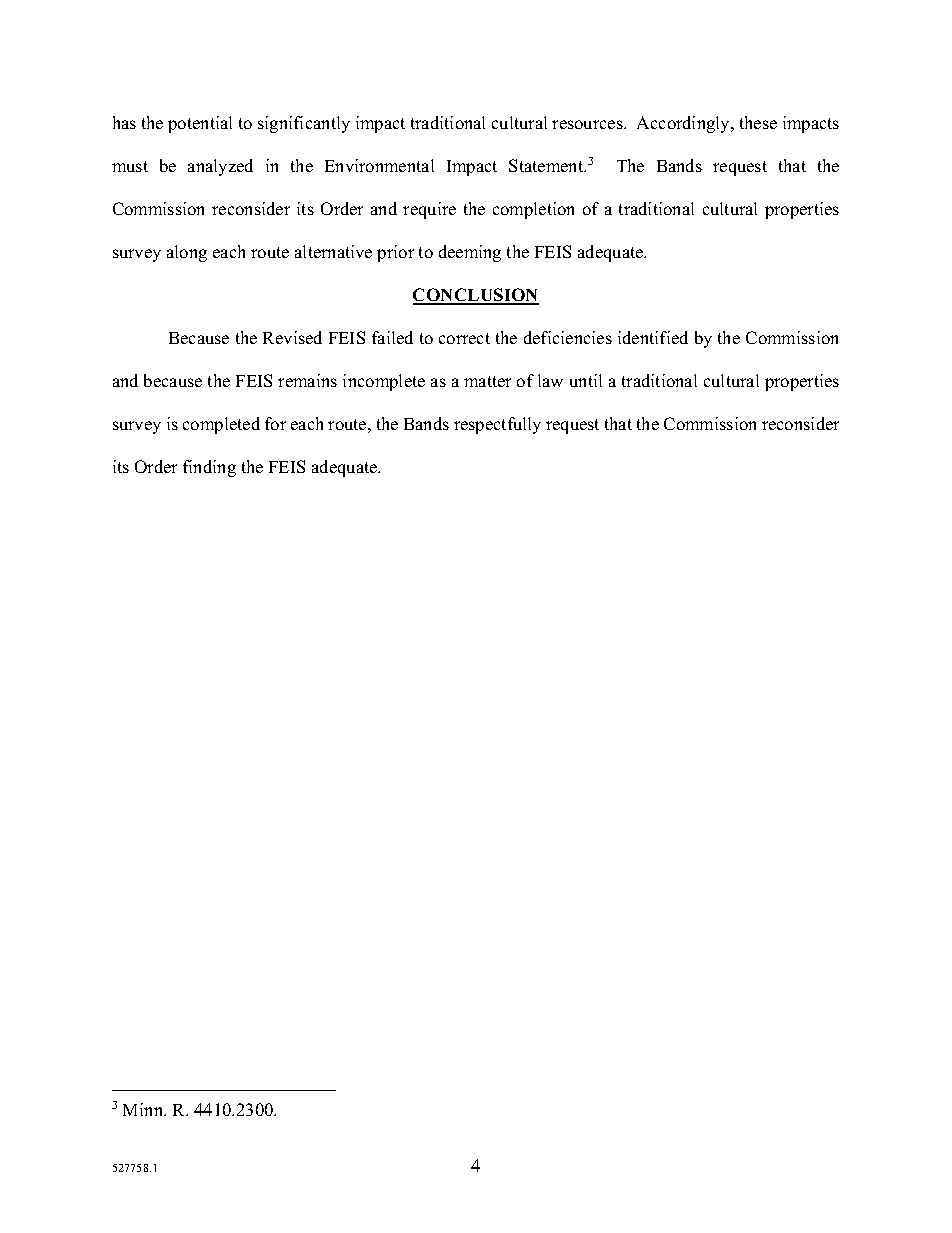 The height and width of the screenshot is (1233, 952). I want to click on analyzed, so click(220, 167).
